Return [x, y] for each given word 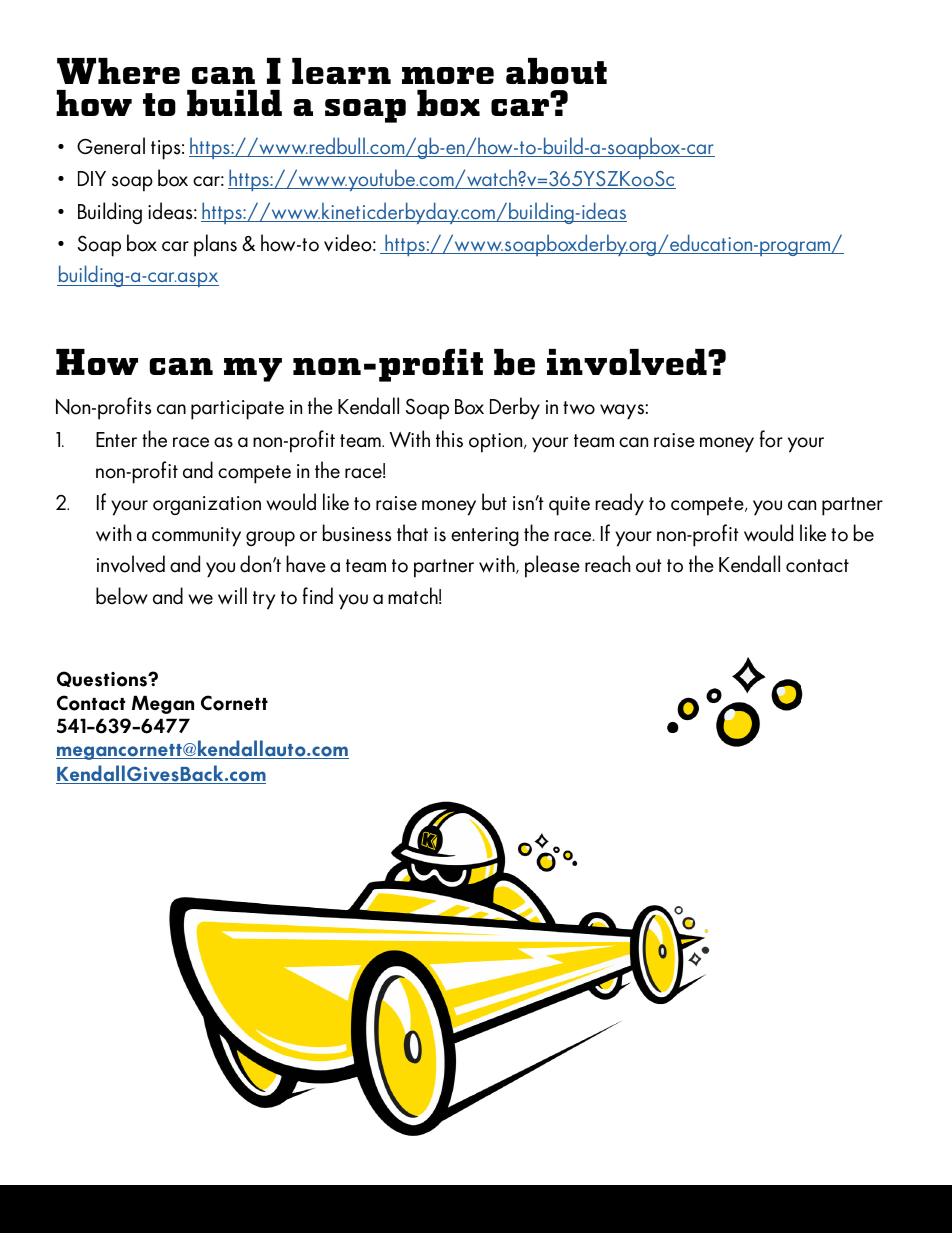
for [771, 439]
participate [237, 410]
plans [215, 245]
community [196, 537]
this [449, 439]
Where [118, 71]
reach [608, 564]
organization [207, 505]
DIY [92, 178]
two [579, 408]
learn [341, 71]
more [448, 75]
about [556, 71]
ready [619, 504]
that [412, 533]
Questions [103, 679]
